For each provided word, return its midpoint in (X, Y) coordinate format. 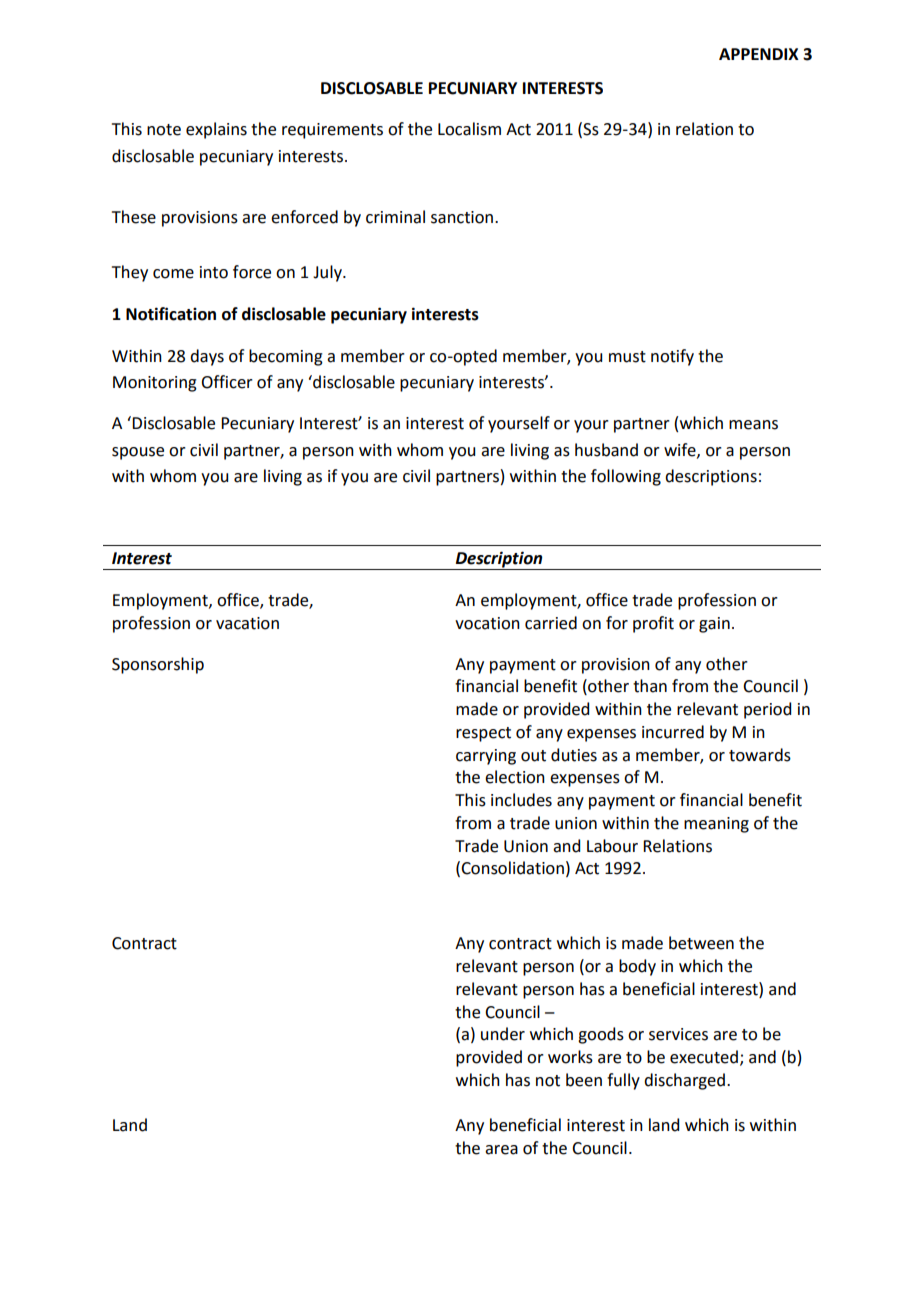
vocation (487, 623)
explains (216, 130)
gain (714, 625)
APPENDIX (759, 54)
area (501, 1150)
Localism (469, 129)
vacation (247, 623)
